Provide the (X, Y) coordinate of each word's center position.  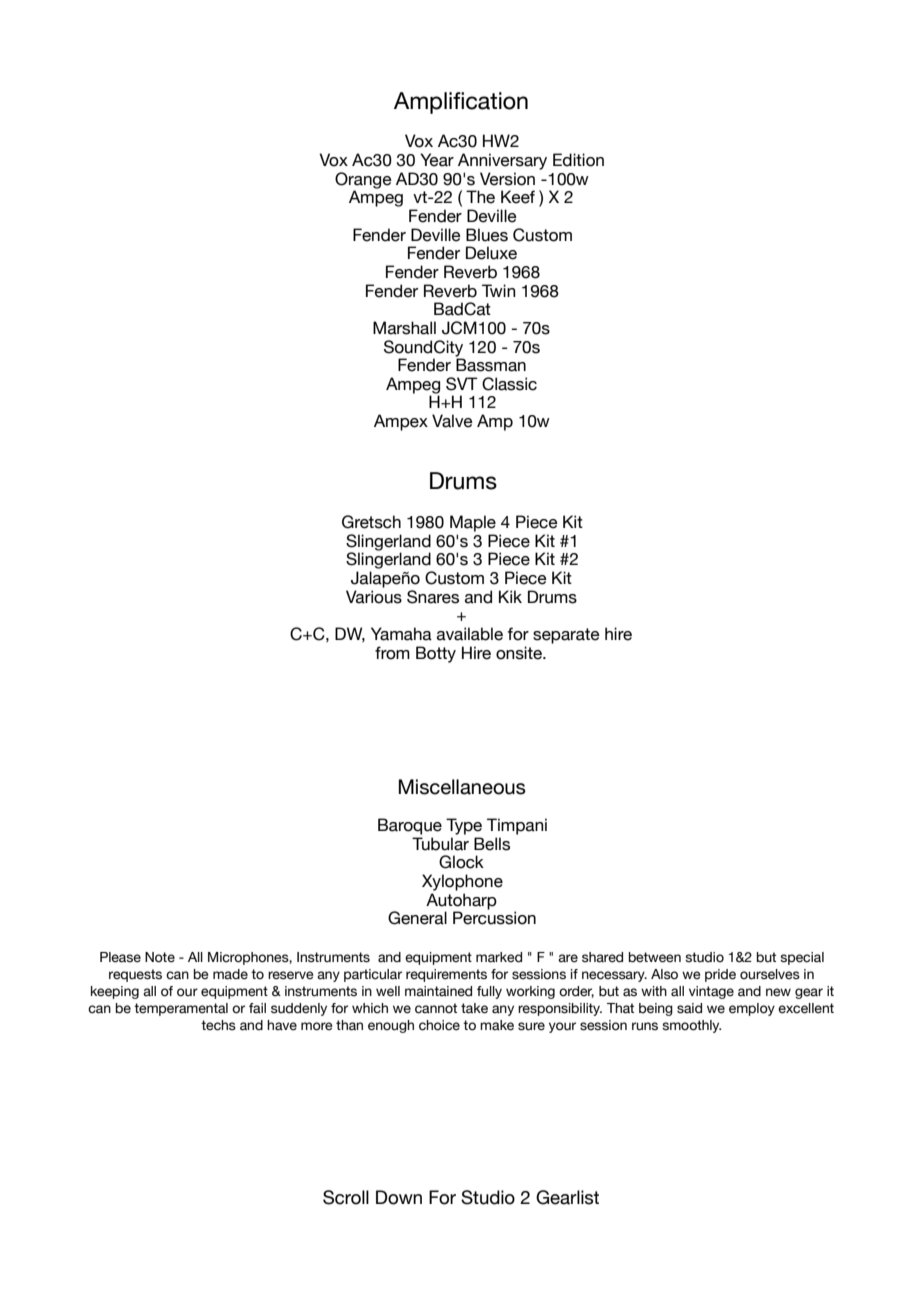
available (470, 634)
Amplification (461, 103)
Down (399, 1197)
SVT (462, 384)
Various (374, 597)
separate (566, 636)
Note (160, 957)
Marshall (404, 328)
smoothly (691, 1026)
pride (720, 975)
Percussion (494, 918)
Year (437, 160)
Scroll (346, 1197)
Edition (578, 160)
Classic (509, 384)
